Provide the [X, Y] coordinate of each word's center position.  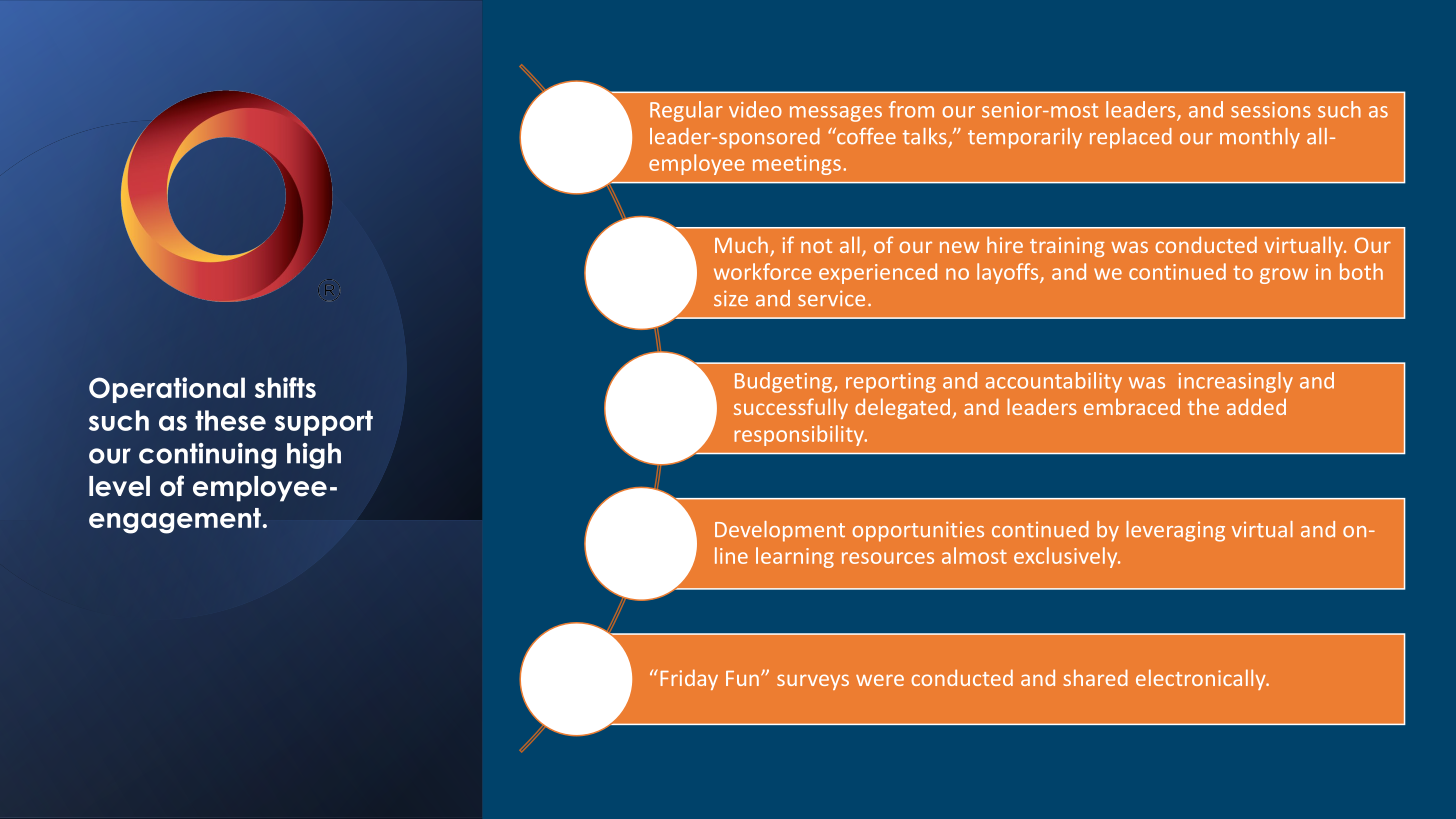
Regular [686, 111]
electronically [1202, 679]
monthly [1260, 138]
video [755, 109]
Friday [689, 679]
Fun [742, 678]
